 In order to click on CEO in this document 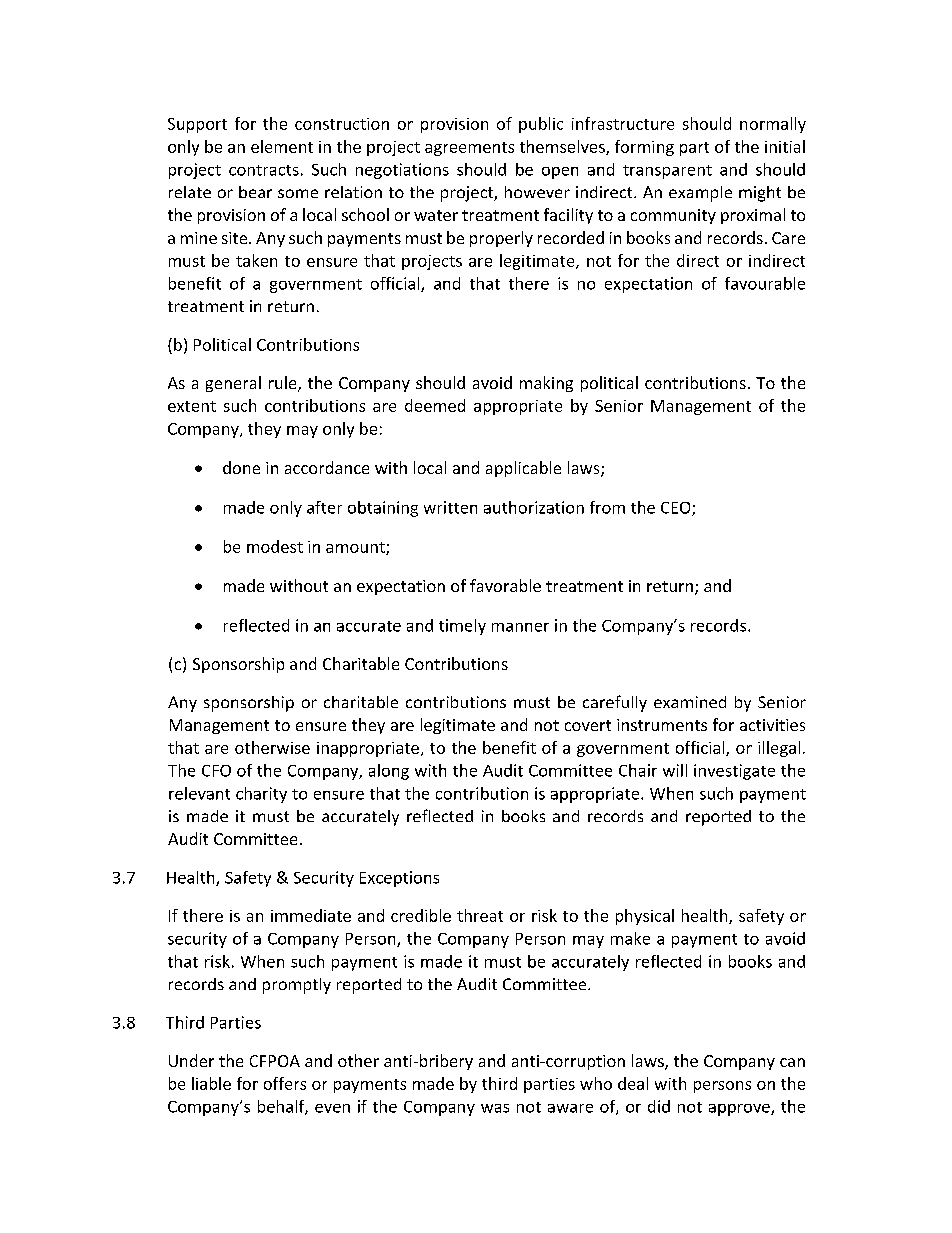, I will do `click(677, 509)`.
